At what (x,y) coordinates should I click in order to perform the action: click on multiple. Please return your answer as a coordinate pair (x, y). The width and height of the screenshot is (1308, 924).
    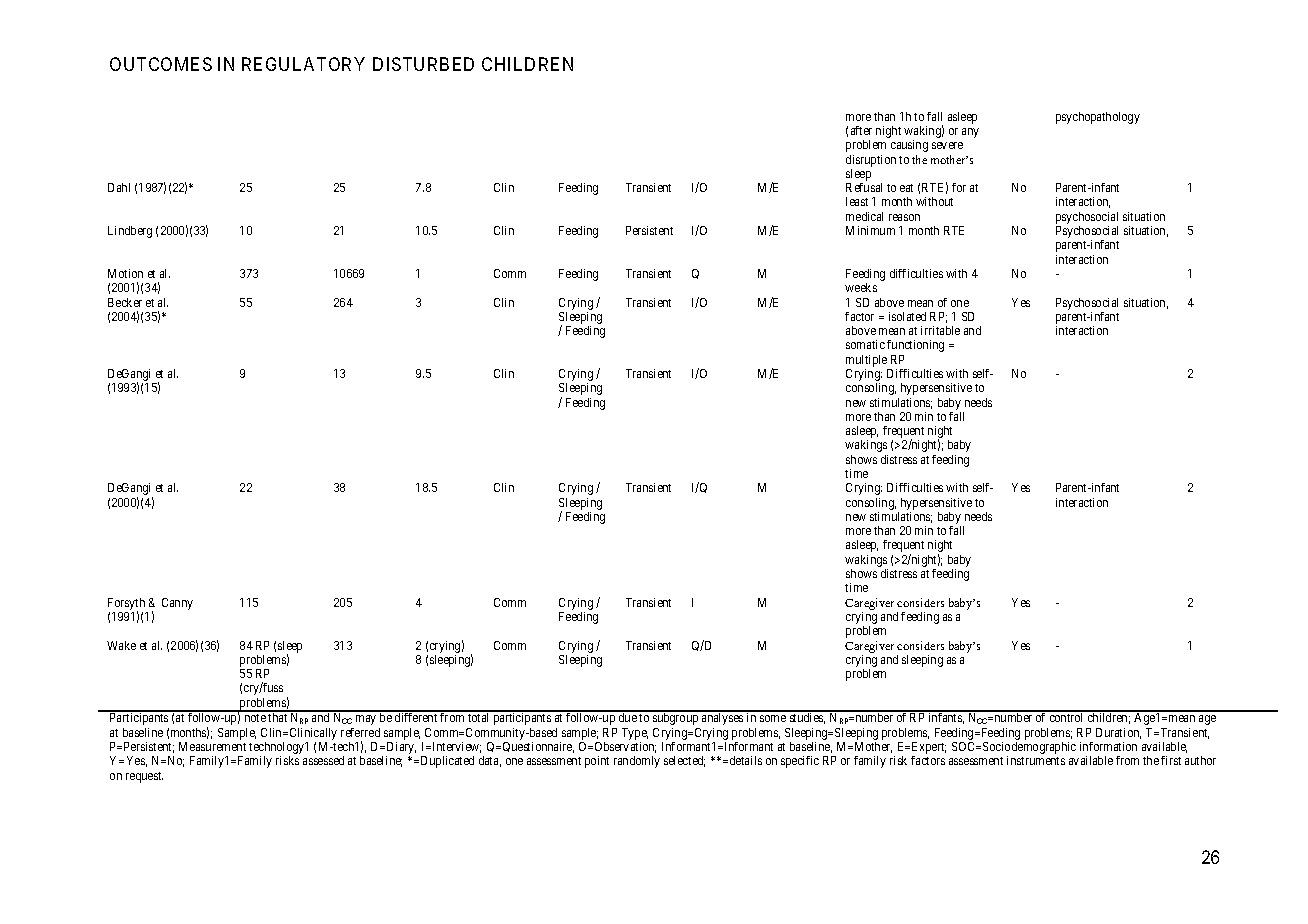
    Looking at the image, I should click on (866, 361).
